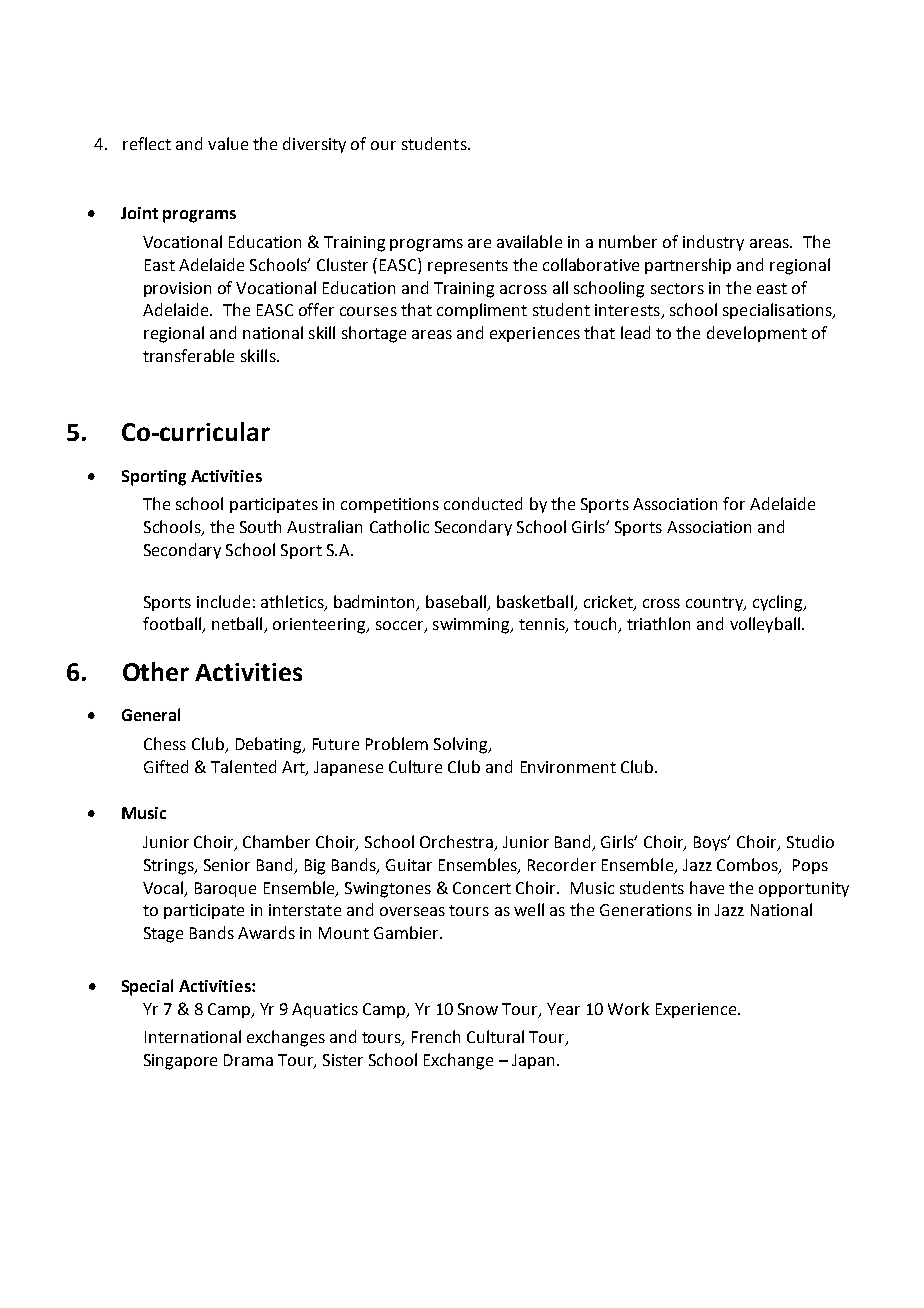 This screenshot has width=924, height=1308. Describe the element at coordinates (248, 1060) in the screenshot. I see `Drama` at that location.
